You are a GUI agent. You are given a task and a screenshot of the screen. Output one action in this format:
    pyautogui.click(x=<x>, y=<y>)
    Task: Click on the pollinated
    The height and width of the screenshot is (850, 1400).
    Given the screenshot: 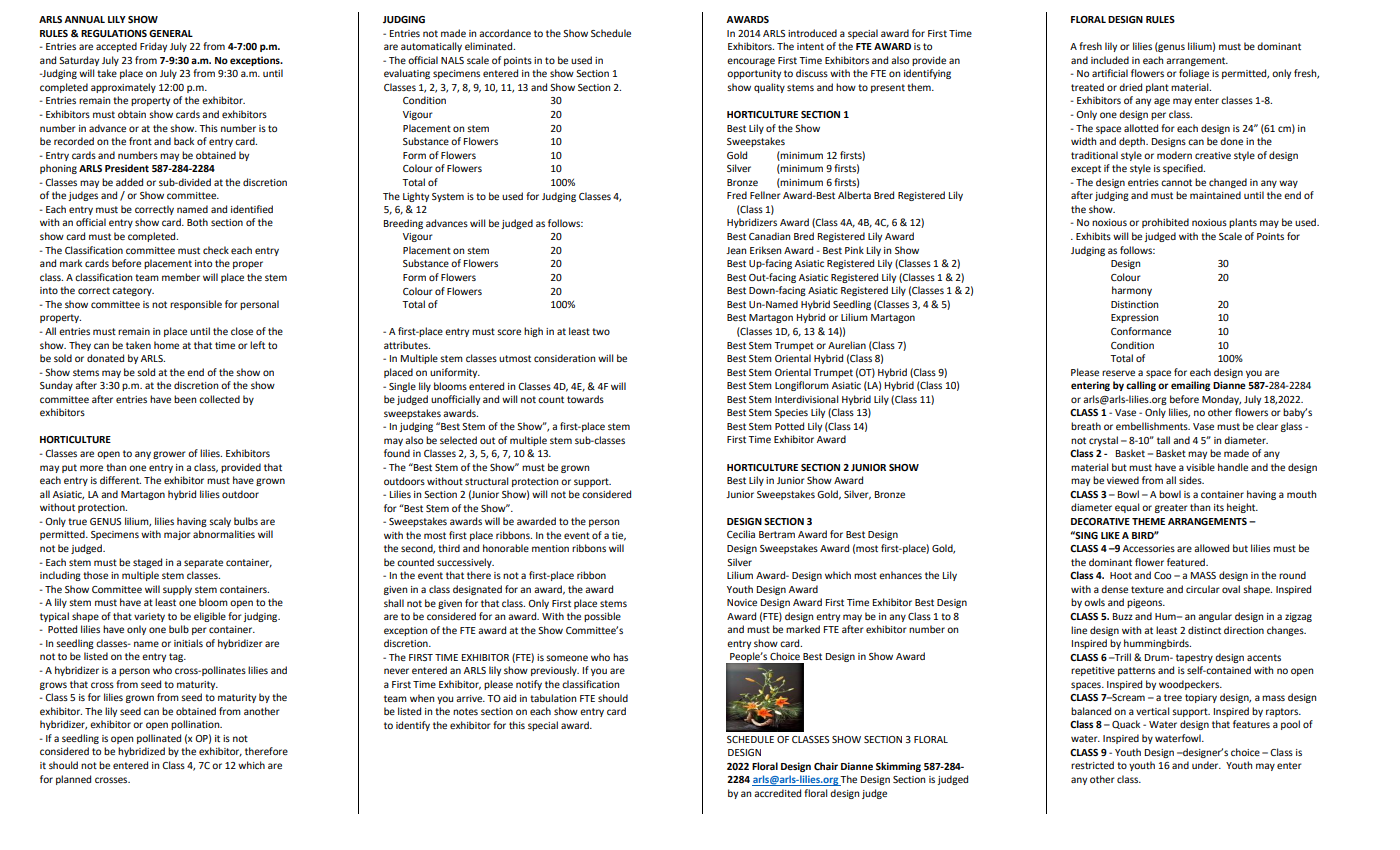 What is the action you would take?
    pyautogui.click(x=159, y=739)
